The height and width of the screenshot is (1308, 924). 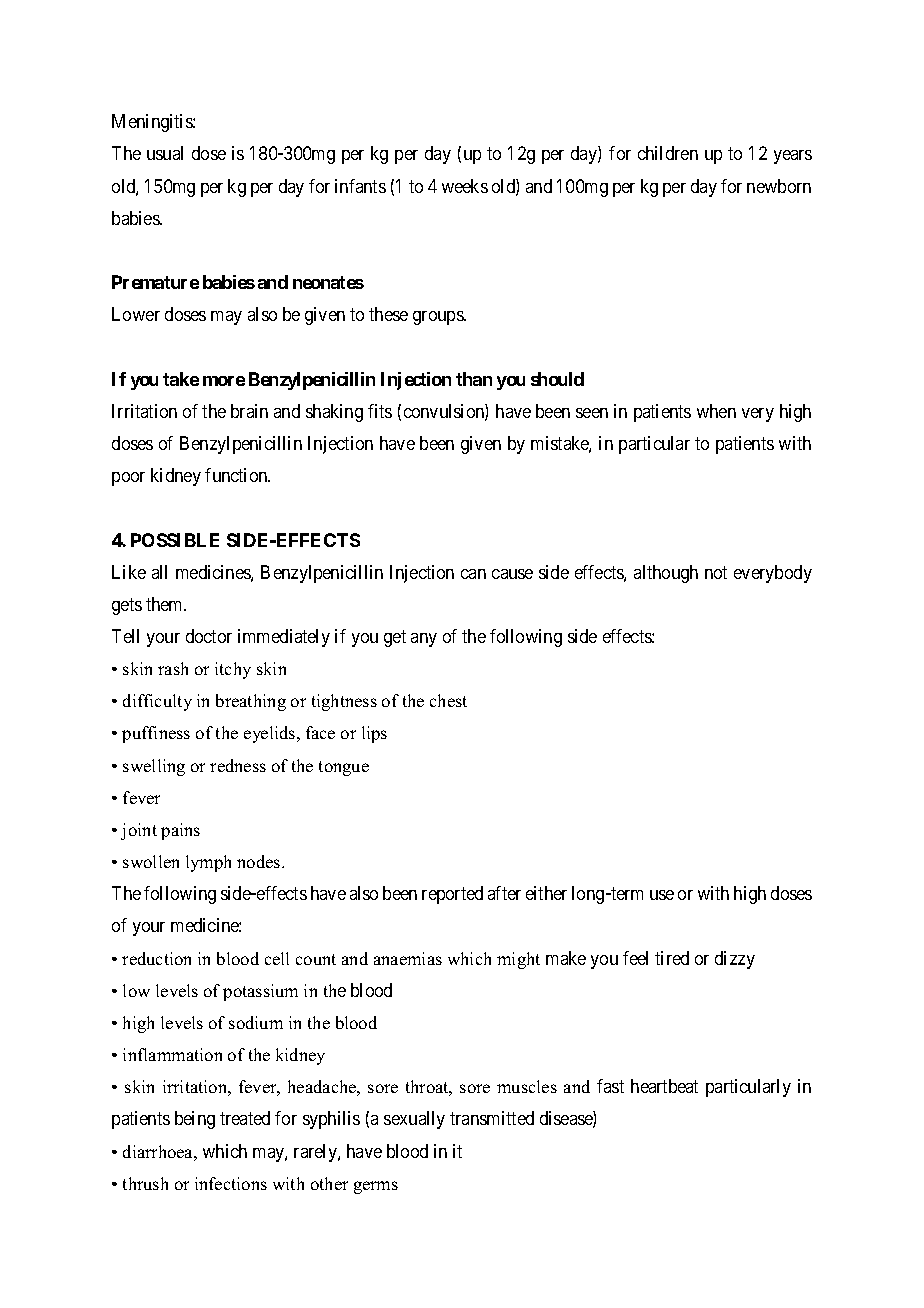 What do you see at coordinates (735, 960) in the screenshot?
I see `dizzy` at bounding box center [735, 960].
